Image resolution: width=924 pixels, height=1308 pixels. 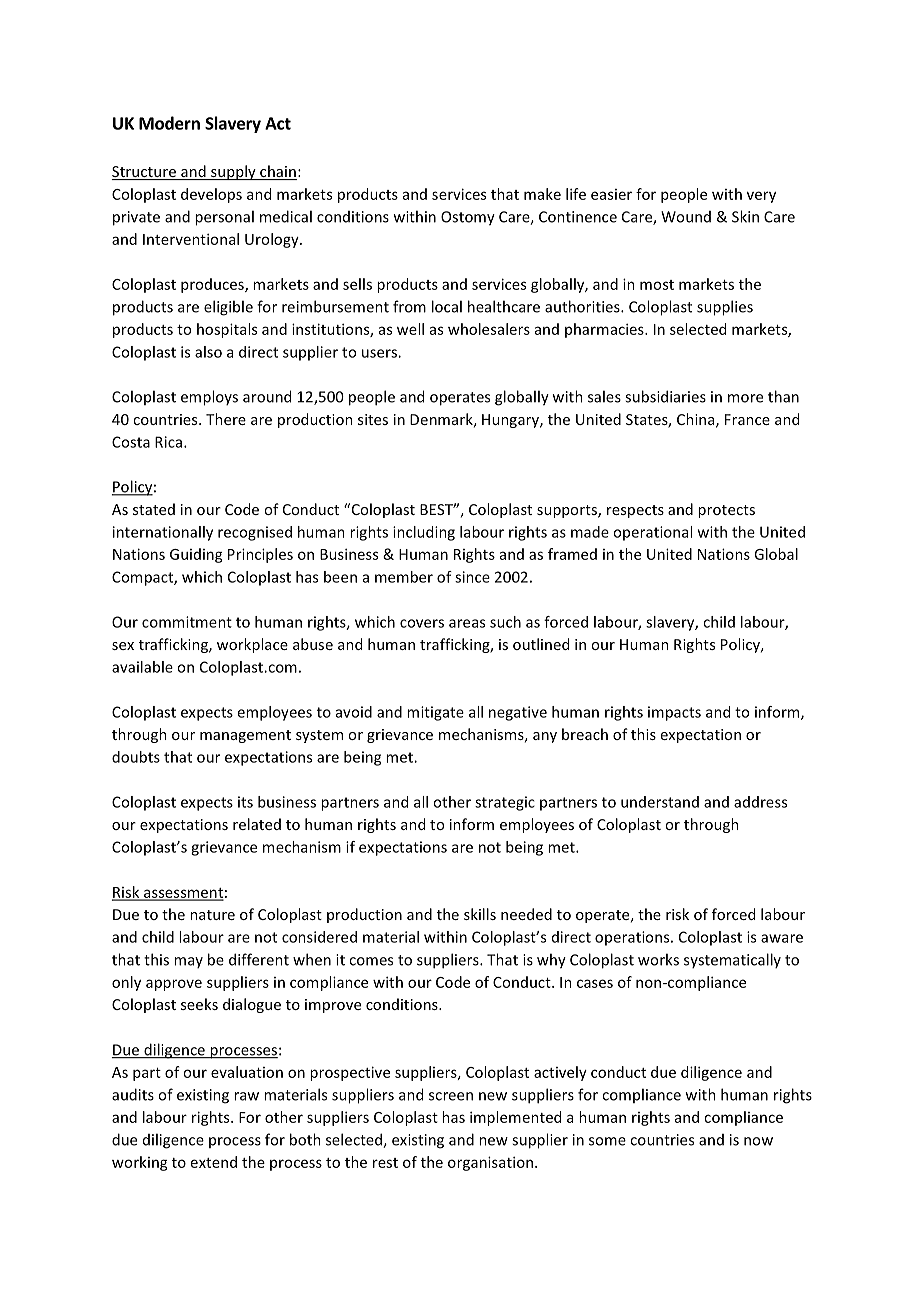 I want to click on Rica, so click(x=168, y=442).
